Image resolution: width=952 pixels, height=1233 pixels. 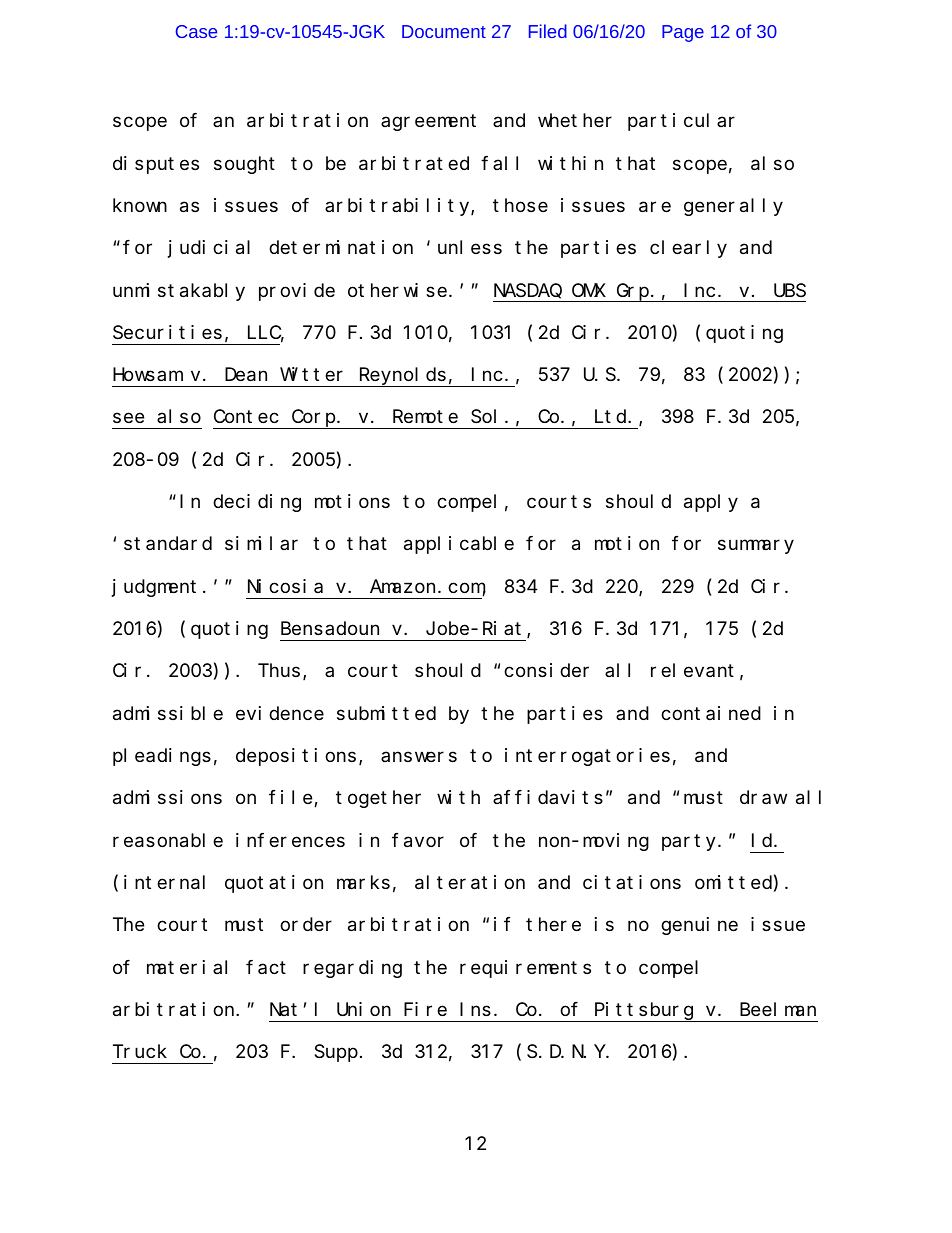 I want to click on Pittsburg, so click(x=644, y=1012).
